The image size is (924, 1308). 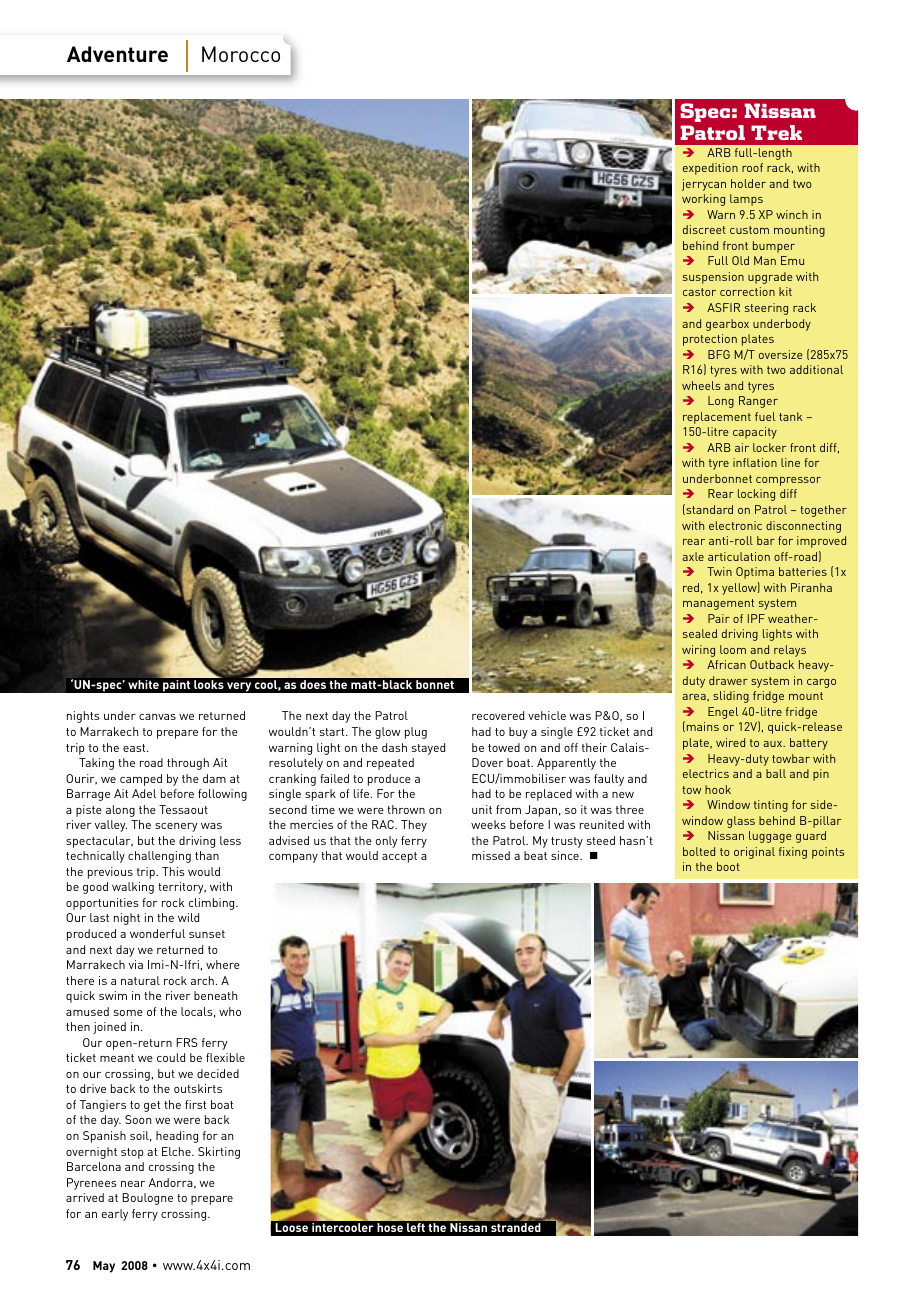 I want to click on Adventure, so click(x=117, y=54).
